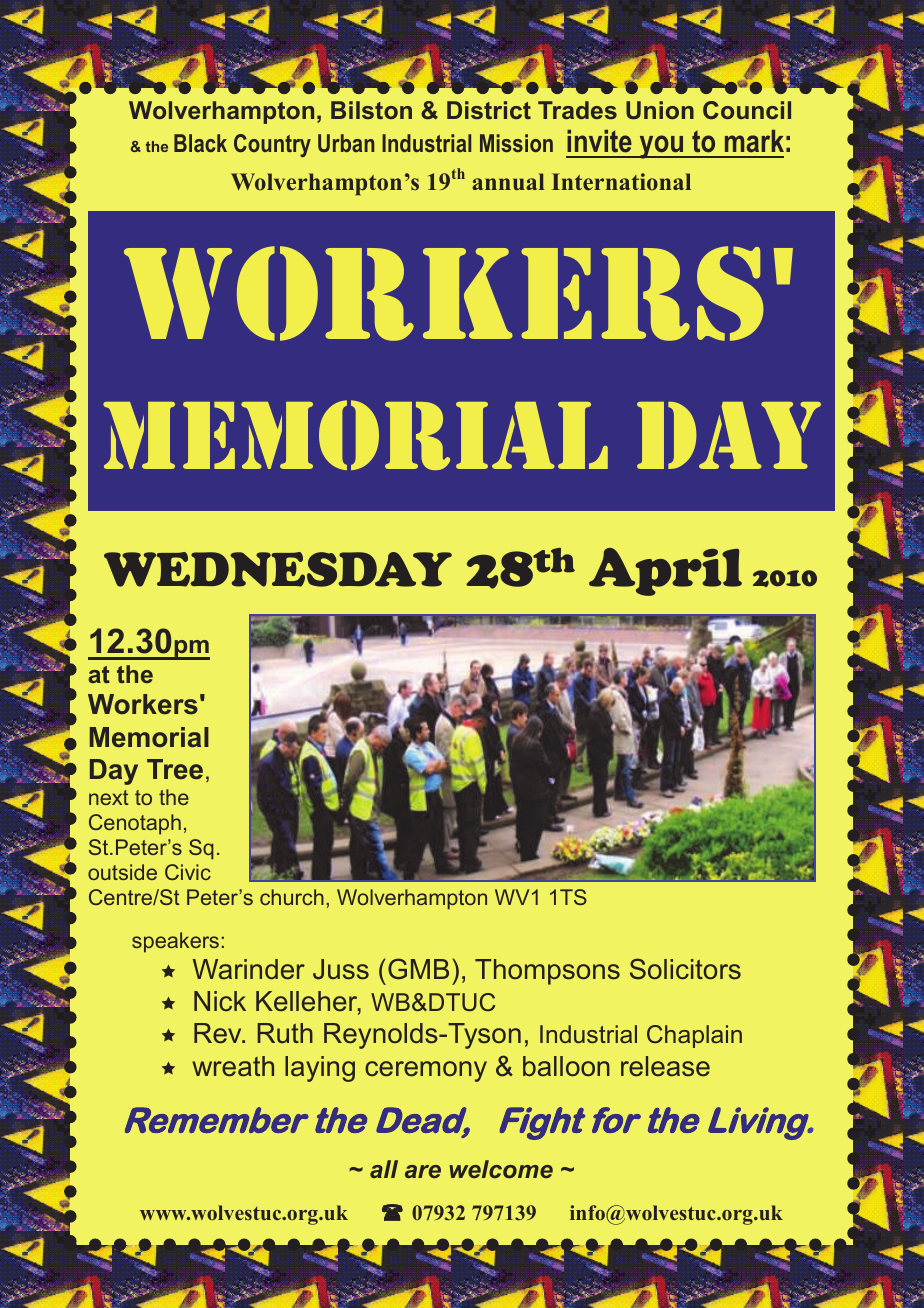 Image resolution: width=924 pixels, height=1308 pixels. What do you see at coordinates (685, 969) in the screenshot?
I see `Solicitors` at bounding box center [685, 969].
